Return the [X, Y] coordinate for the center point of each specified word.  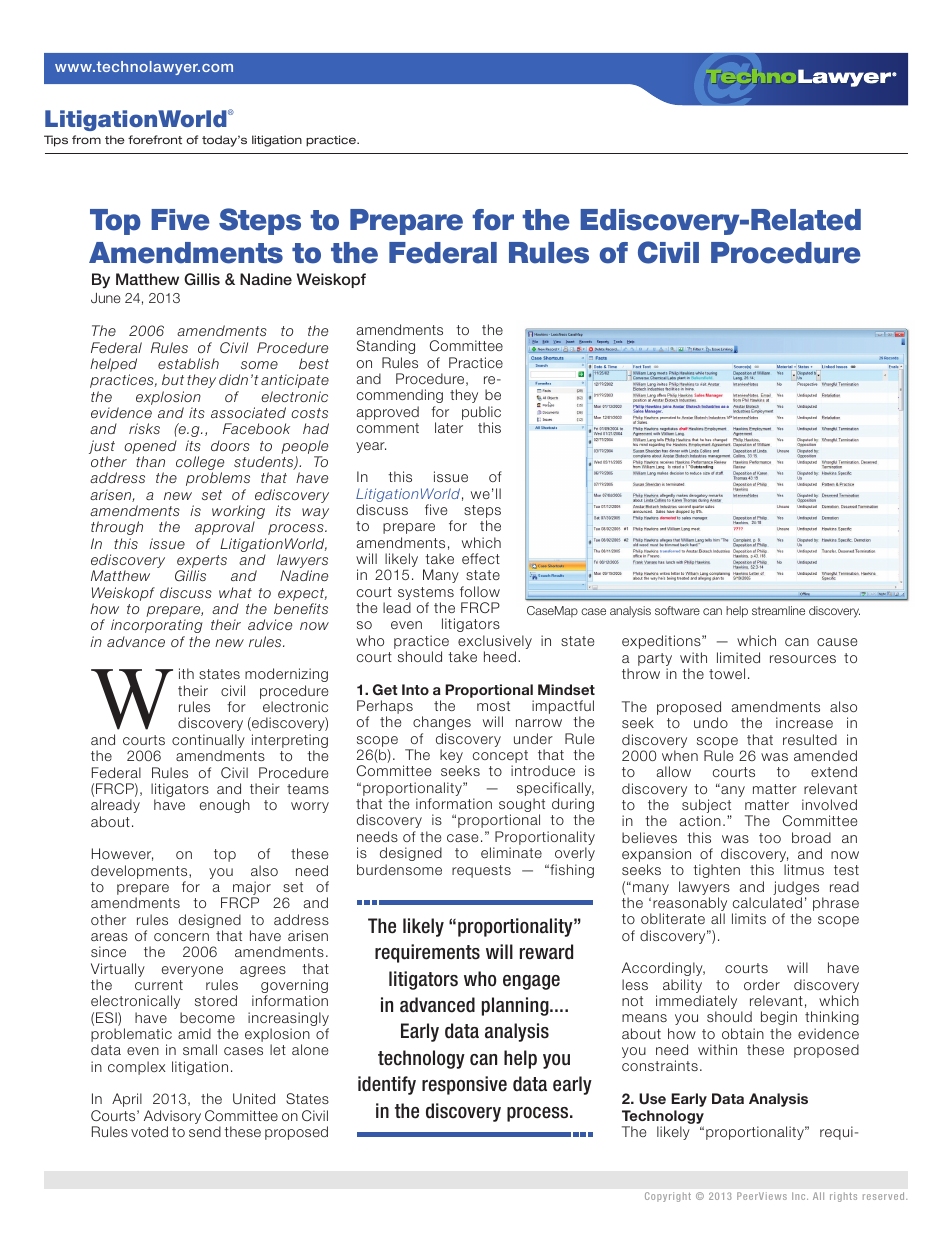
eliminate [511, 852]
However [122, 854]
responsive [464, 1085]
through [117, 528]
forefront [155, 139]
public [481, 414]
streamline [778, 610]
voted [149, 1131]
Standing [386, 347]
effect [481, 558]
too [770, 838]
